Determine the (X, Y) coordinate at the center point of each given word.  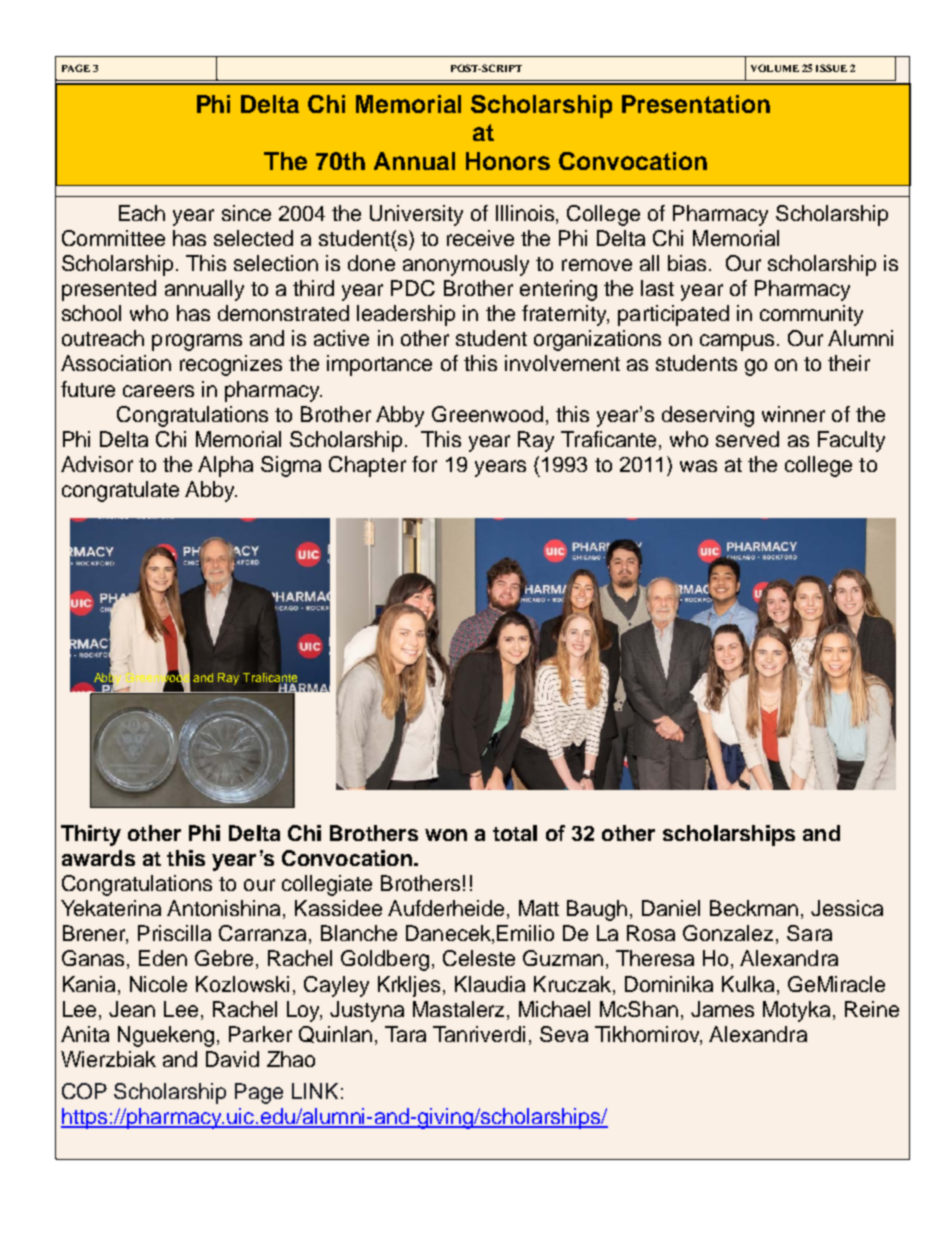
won (446, 835)
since (246, 213)
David (232, 1059)
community (811, 315)
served (747, 439)
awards (98, 858)
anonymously (466, 265)
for (424, 464)
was (698, 466)
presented (109, 290)
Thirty (91, 835)
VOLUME (775, 68)
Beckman (754, 908)
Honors (508, 161)
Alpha (225, 466)
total (515, 833)
